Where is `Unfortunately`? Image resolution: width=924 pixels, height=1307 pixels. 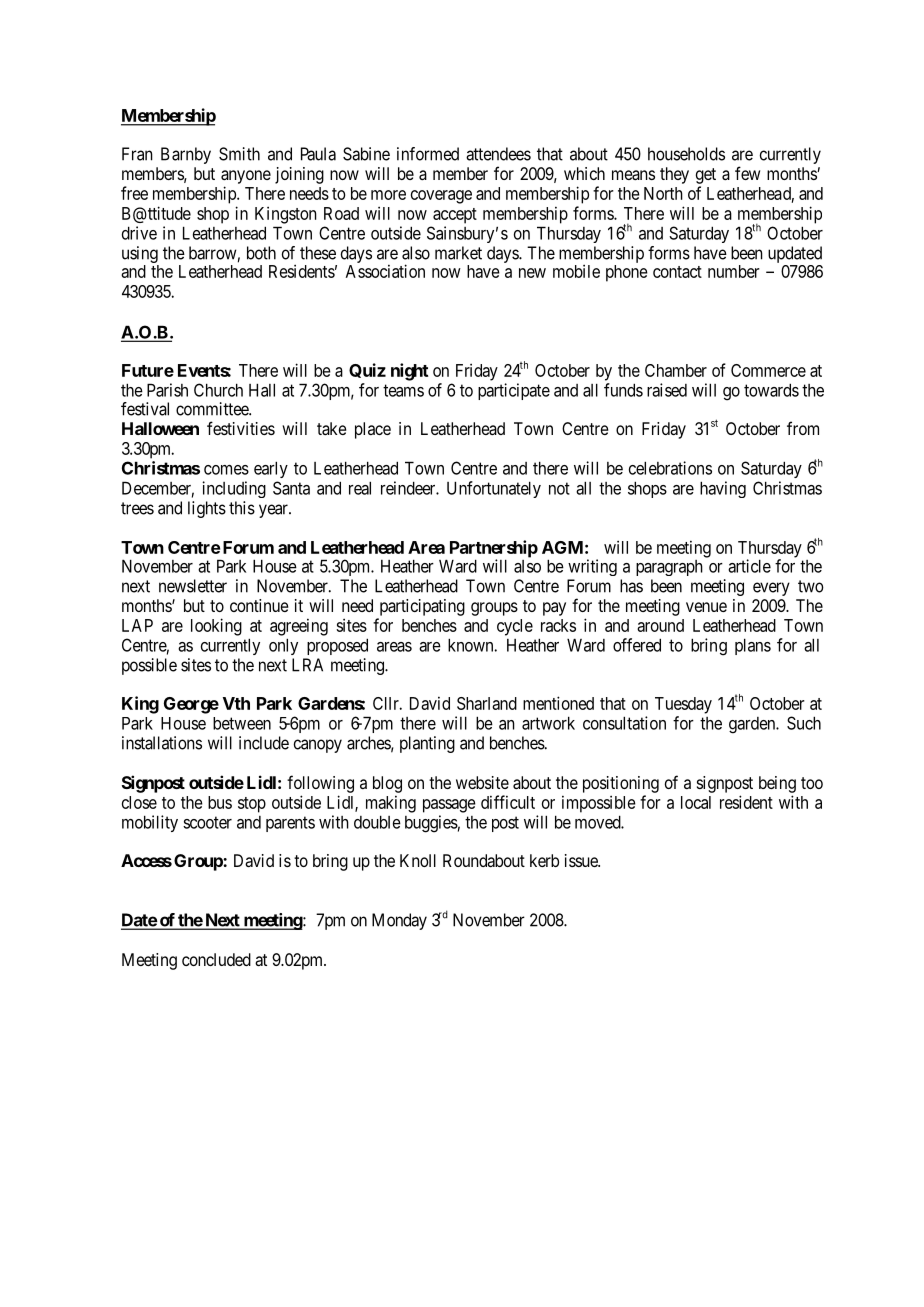 Unfortunately is located at coordinates (494, 489).
